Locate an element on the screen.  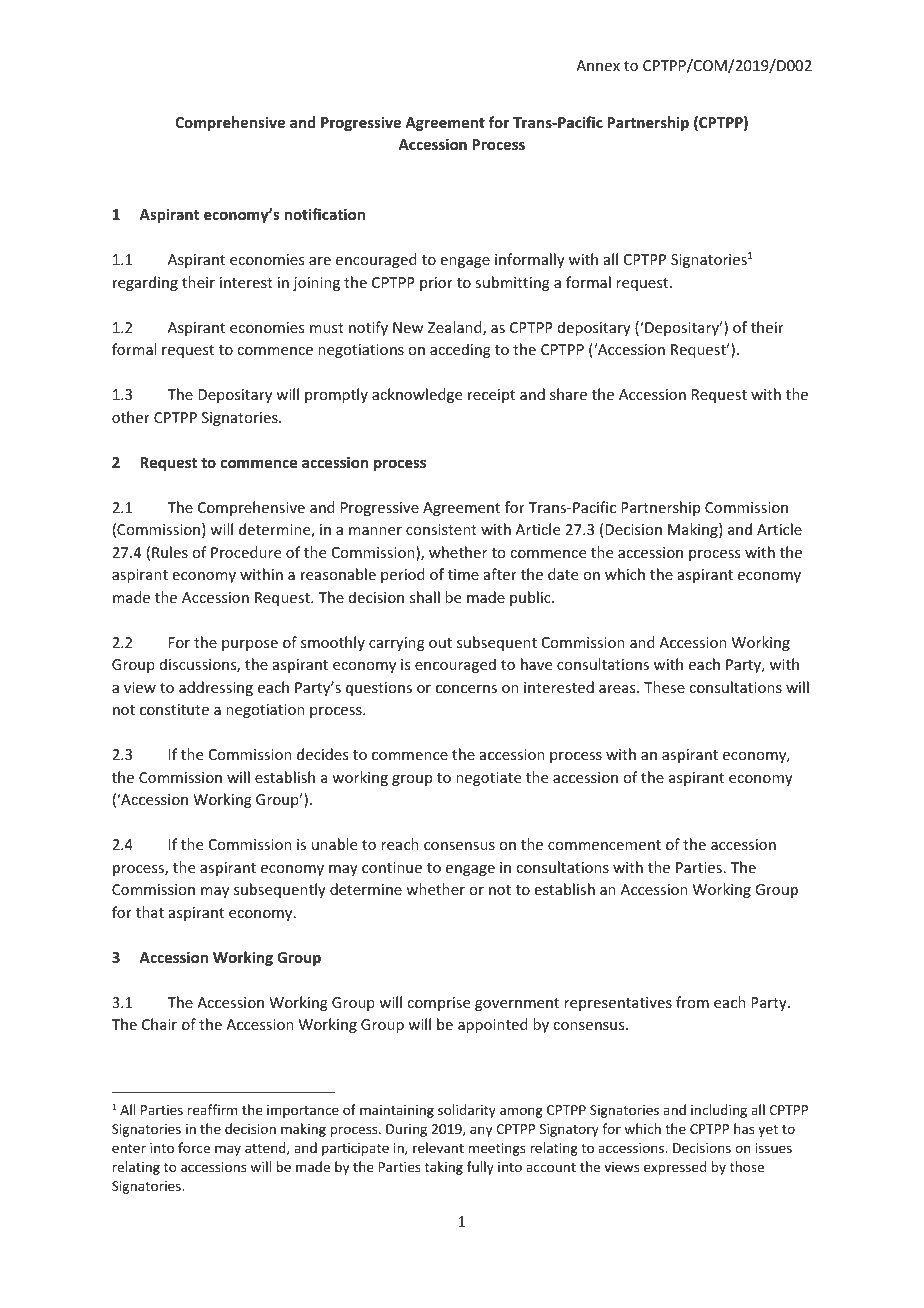
force is located at coordinates (194, 1147).
